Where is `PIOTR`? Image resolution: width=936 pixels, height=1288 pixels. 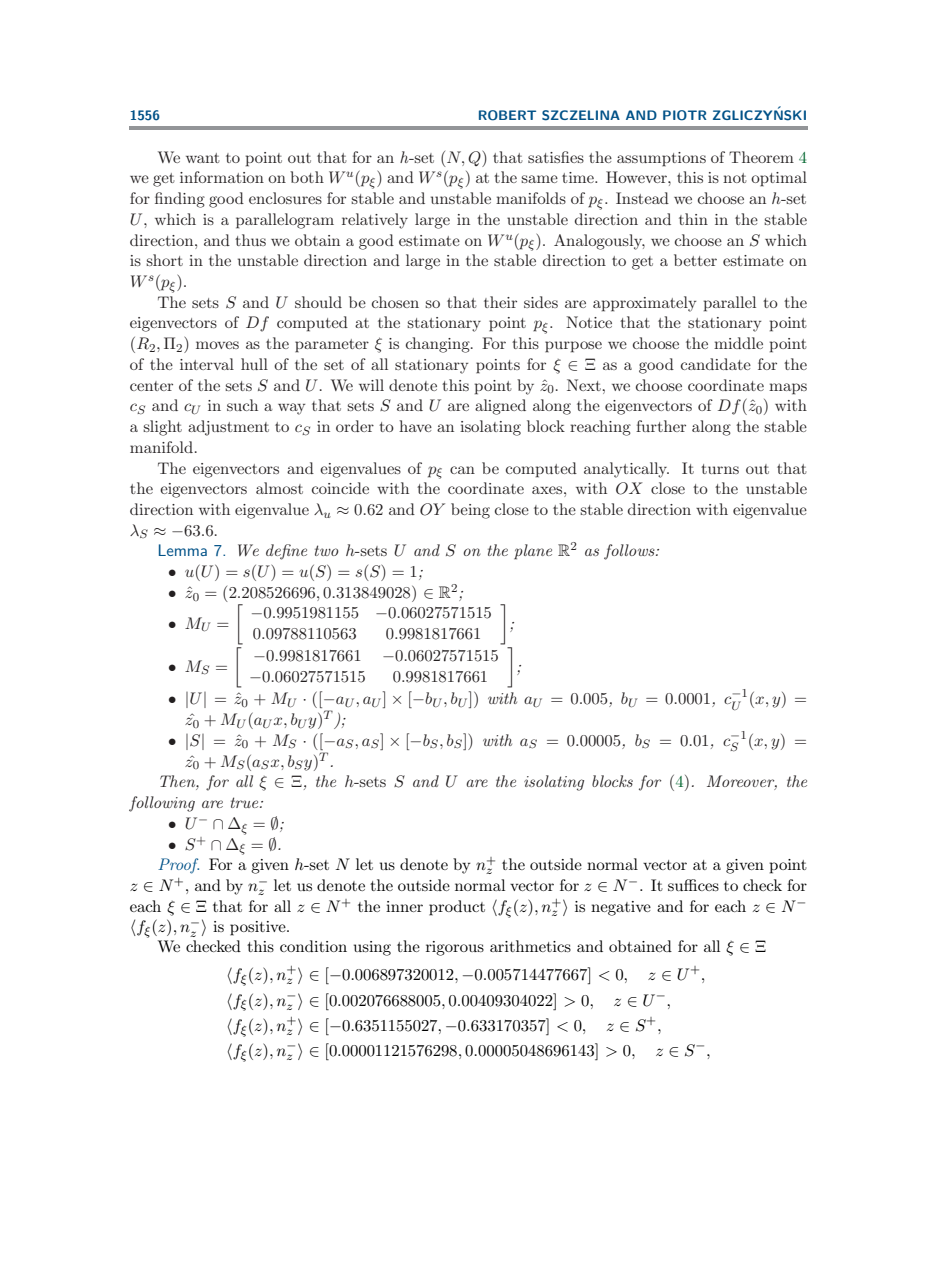 PIOTR is located at coordinates (684, 115).
